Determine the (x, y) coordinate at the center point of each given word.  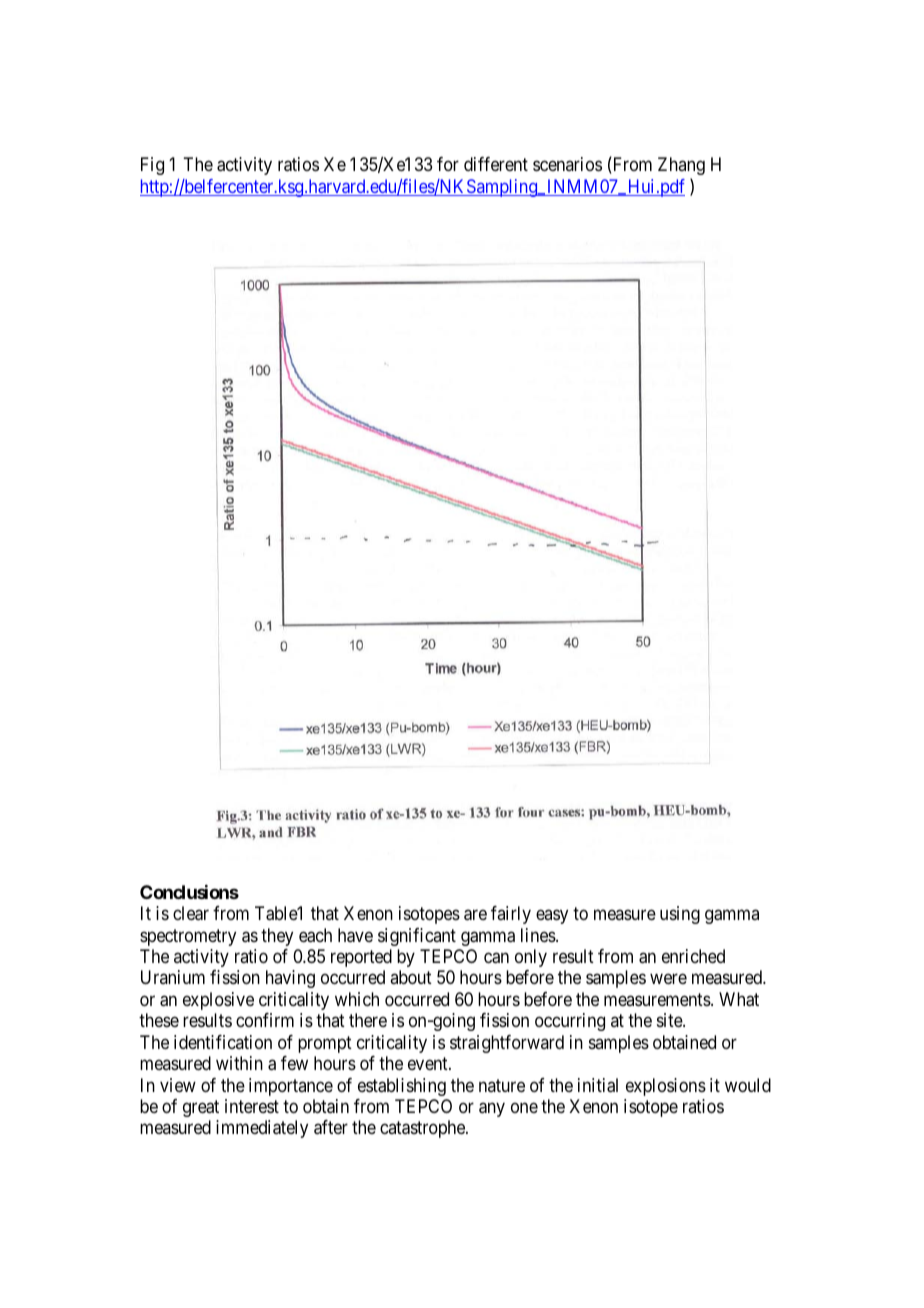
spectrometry (188, 937)
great (201, 1108)
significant (417, 937)
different (496, 164)
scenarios (567, 164)
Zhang (681, 166)
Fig (152, 166)
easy (552, 917)
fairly (511, 915)
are (475, 915)
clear (191, 913)
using (680, 915)
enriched (693, 956)
